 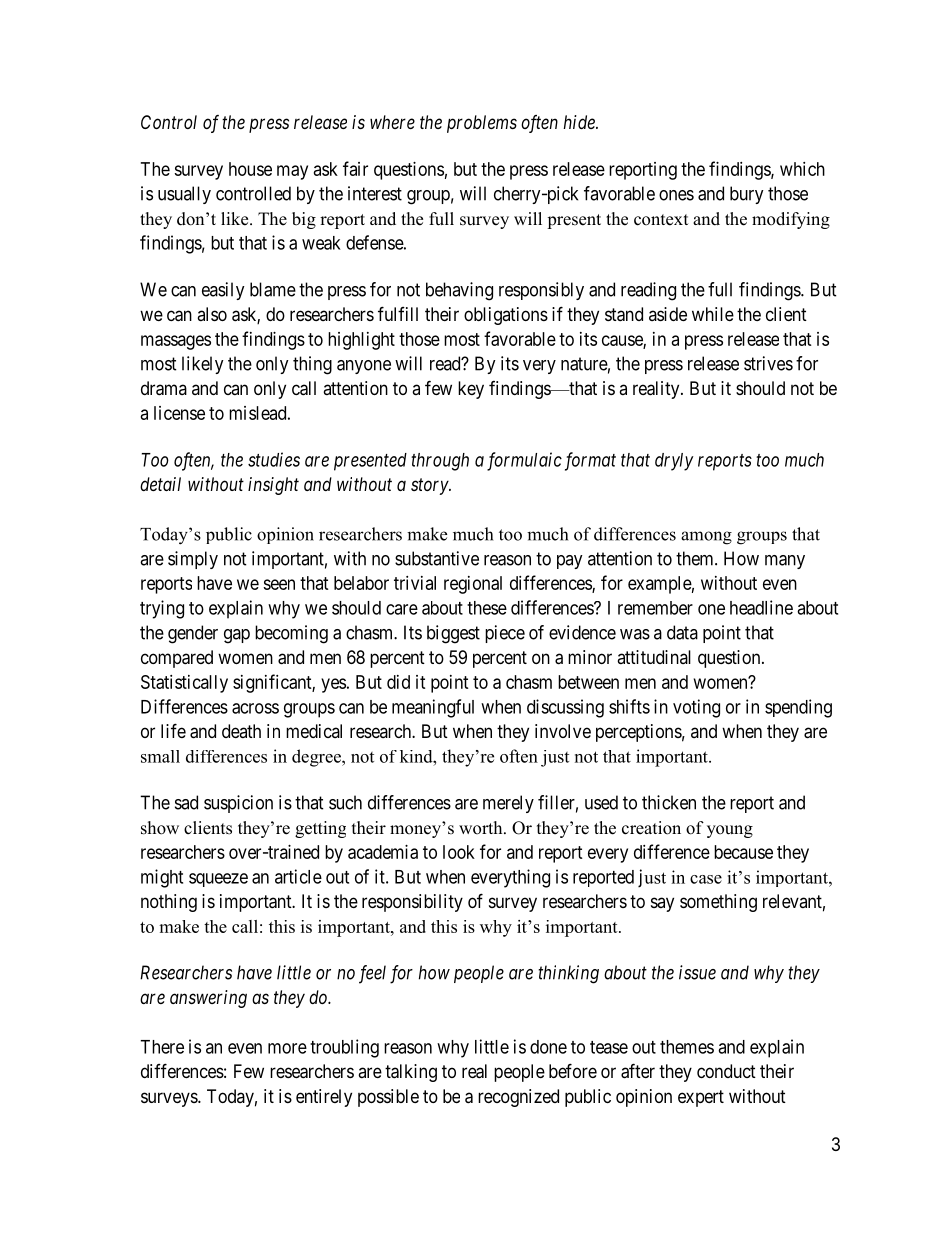 What do you see at coordinates (212, 314) in the page?
I see `also` at bounding box center [212, 314].
